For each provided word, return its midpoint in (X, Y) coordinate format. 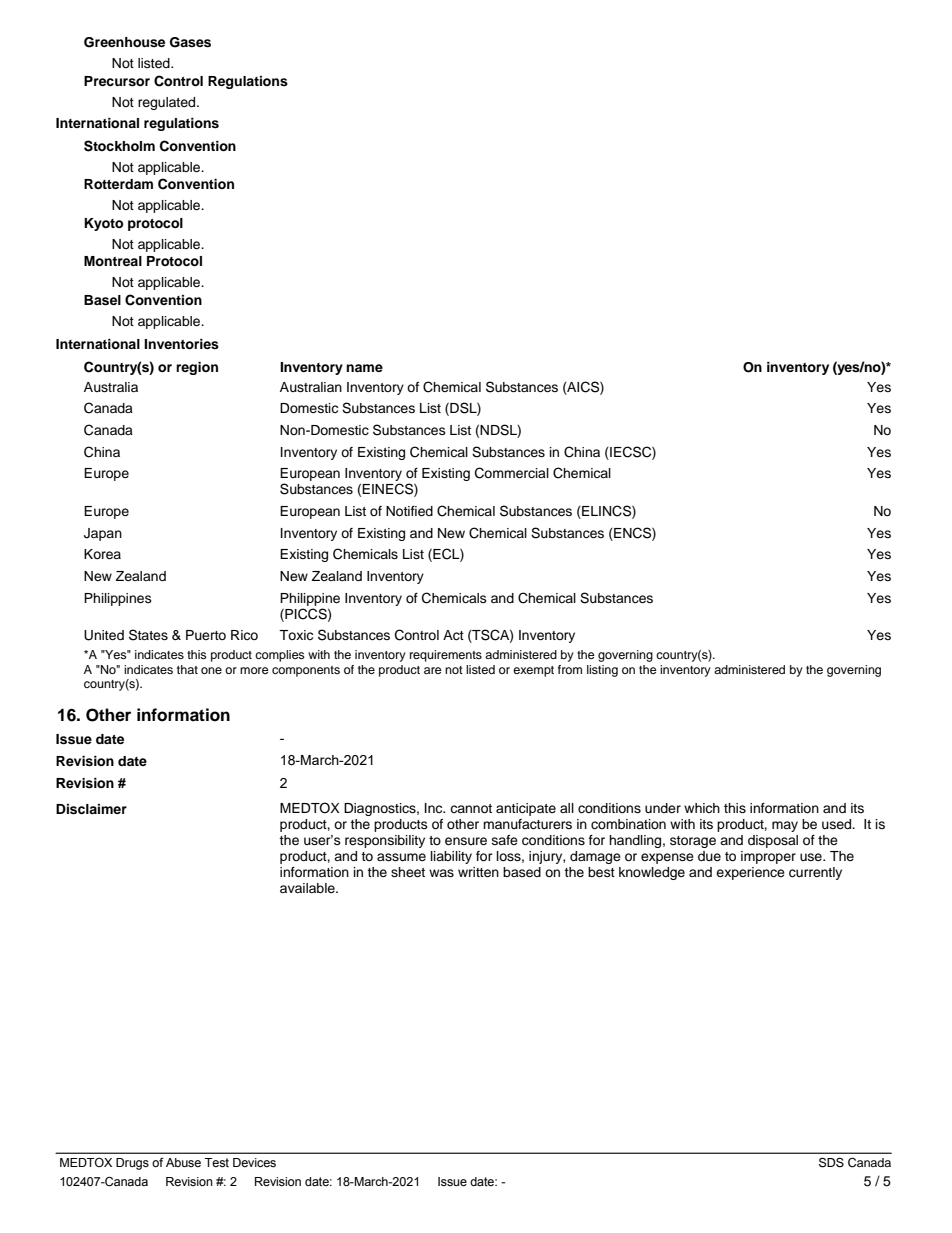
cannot (471, 808)
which (702, 808)
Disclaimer (91, 809)
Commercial (512, 473)
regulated (168, 103)
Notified (409, 511)
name (364, 368)
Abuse (183, 1162)
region (197, 368)
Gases (190, 42)
